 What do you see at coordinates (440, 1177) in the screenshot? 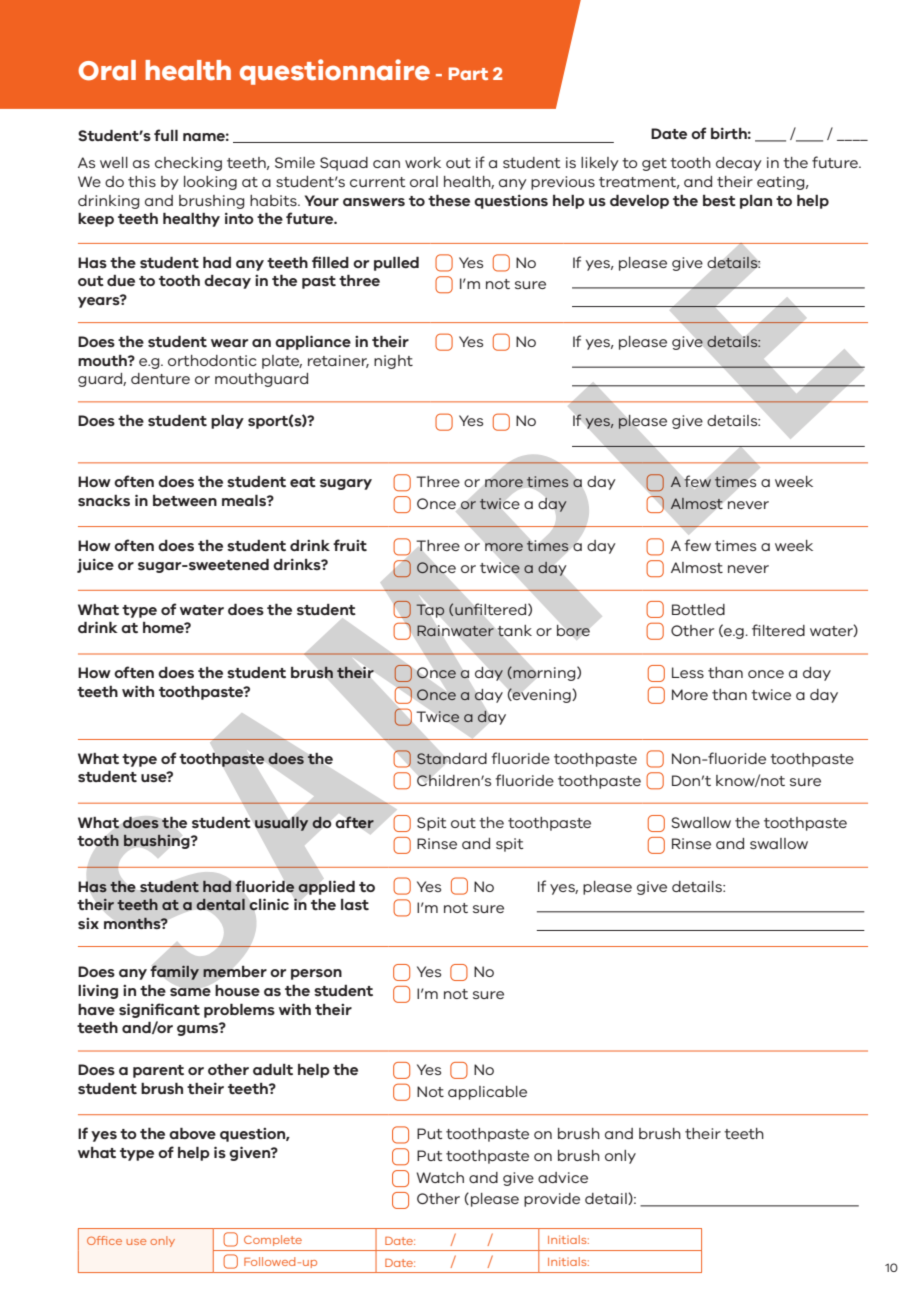
I see `Watch` at bounding box center [440, 1177].
